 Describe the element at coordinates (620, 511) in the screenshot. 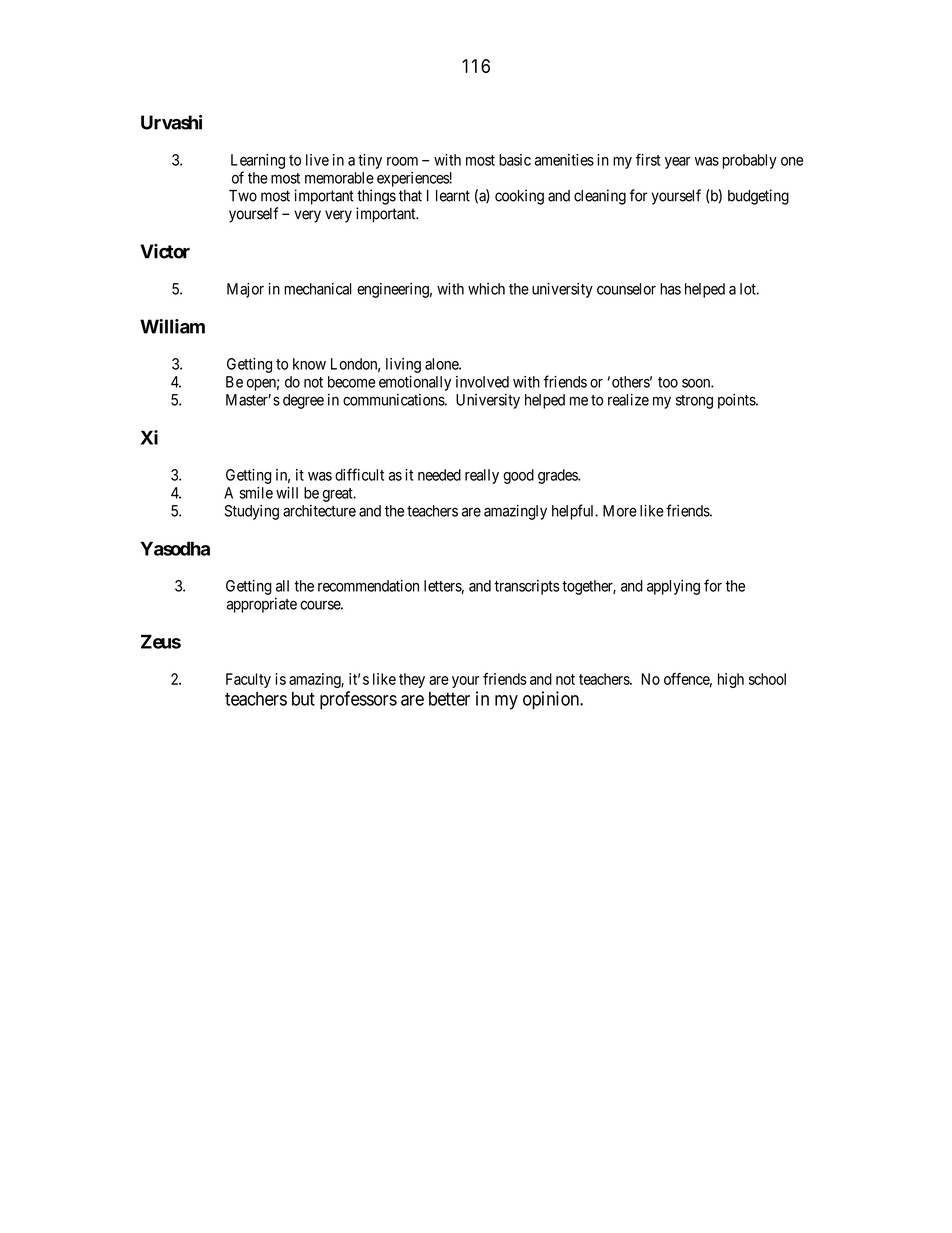

I see `More` at that location.
